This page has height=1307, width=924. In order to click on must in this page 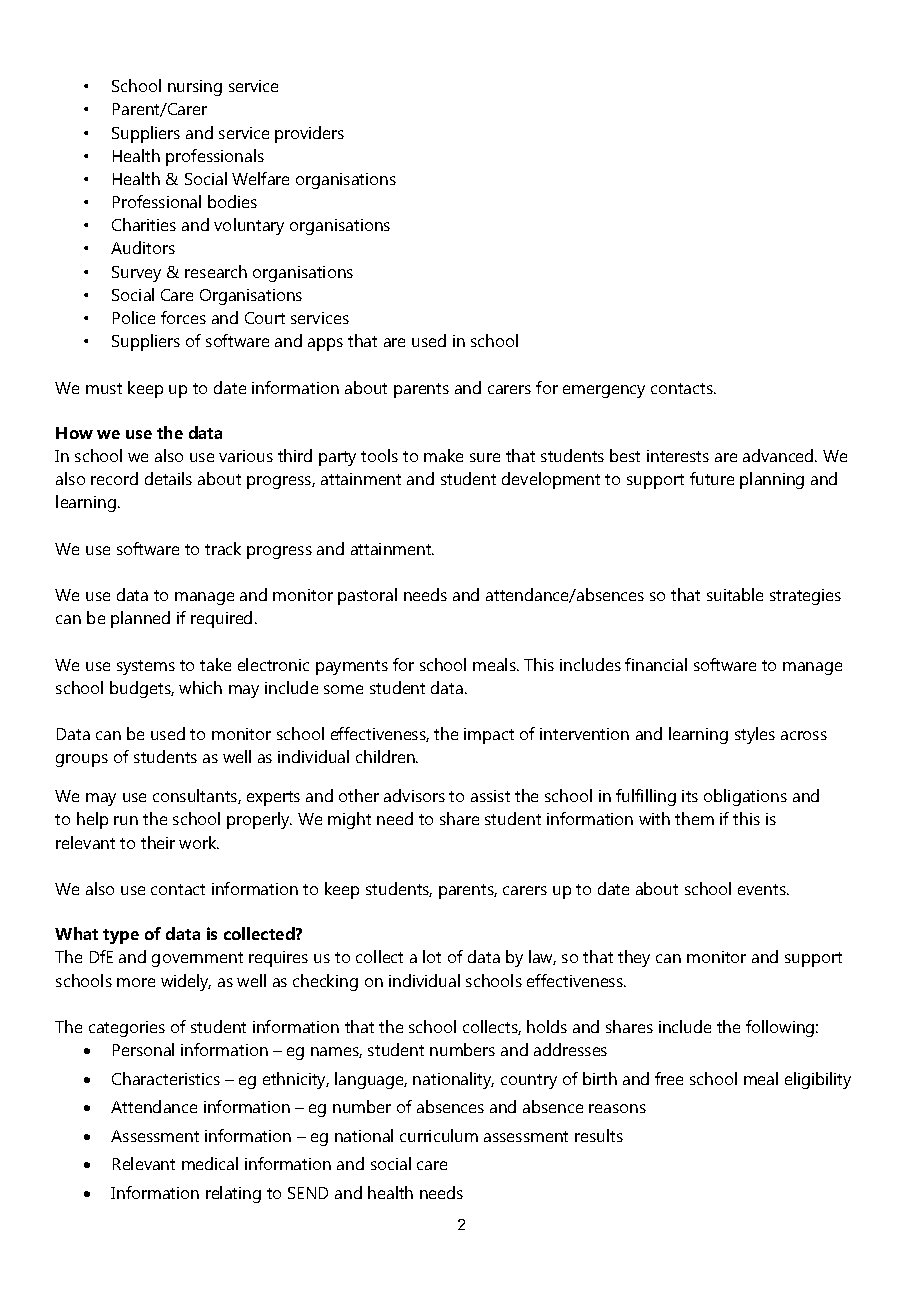, I will do `click(104, 388)`.
